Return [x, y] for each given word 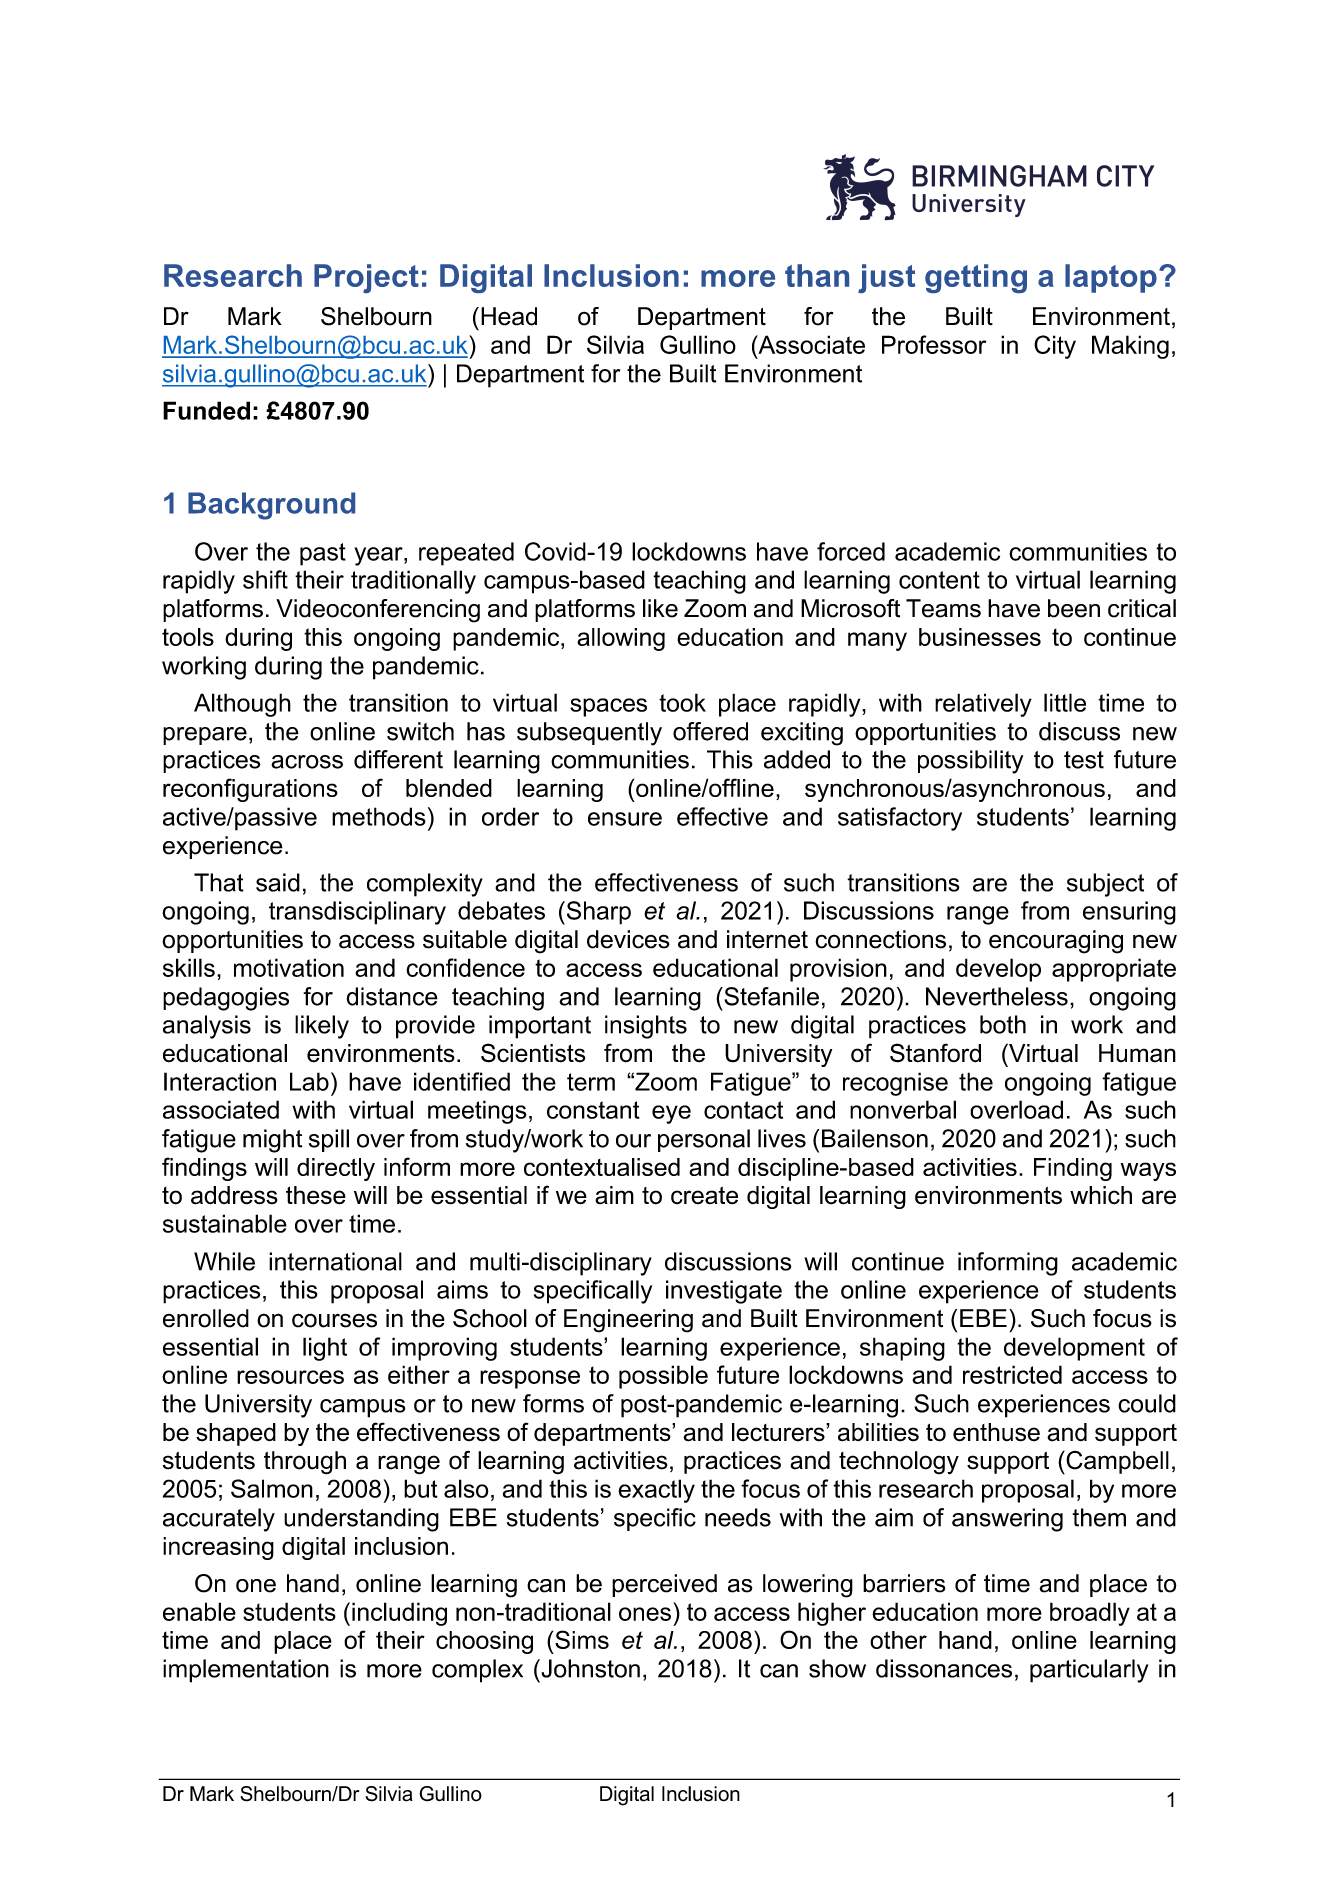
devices [628, 939]
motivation [289, 967]
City [1055, 347]
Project [366, 278]
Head [509, 316]
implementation [246, 1671]
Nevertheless [997, 996]
